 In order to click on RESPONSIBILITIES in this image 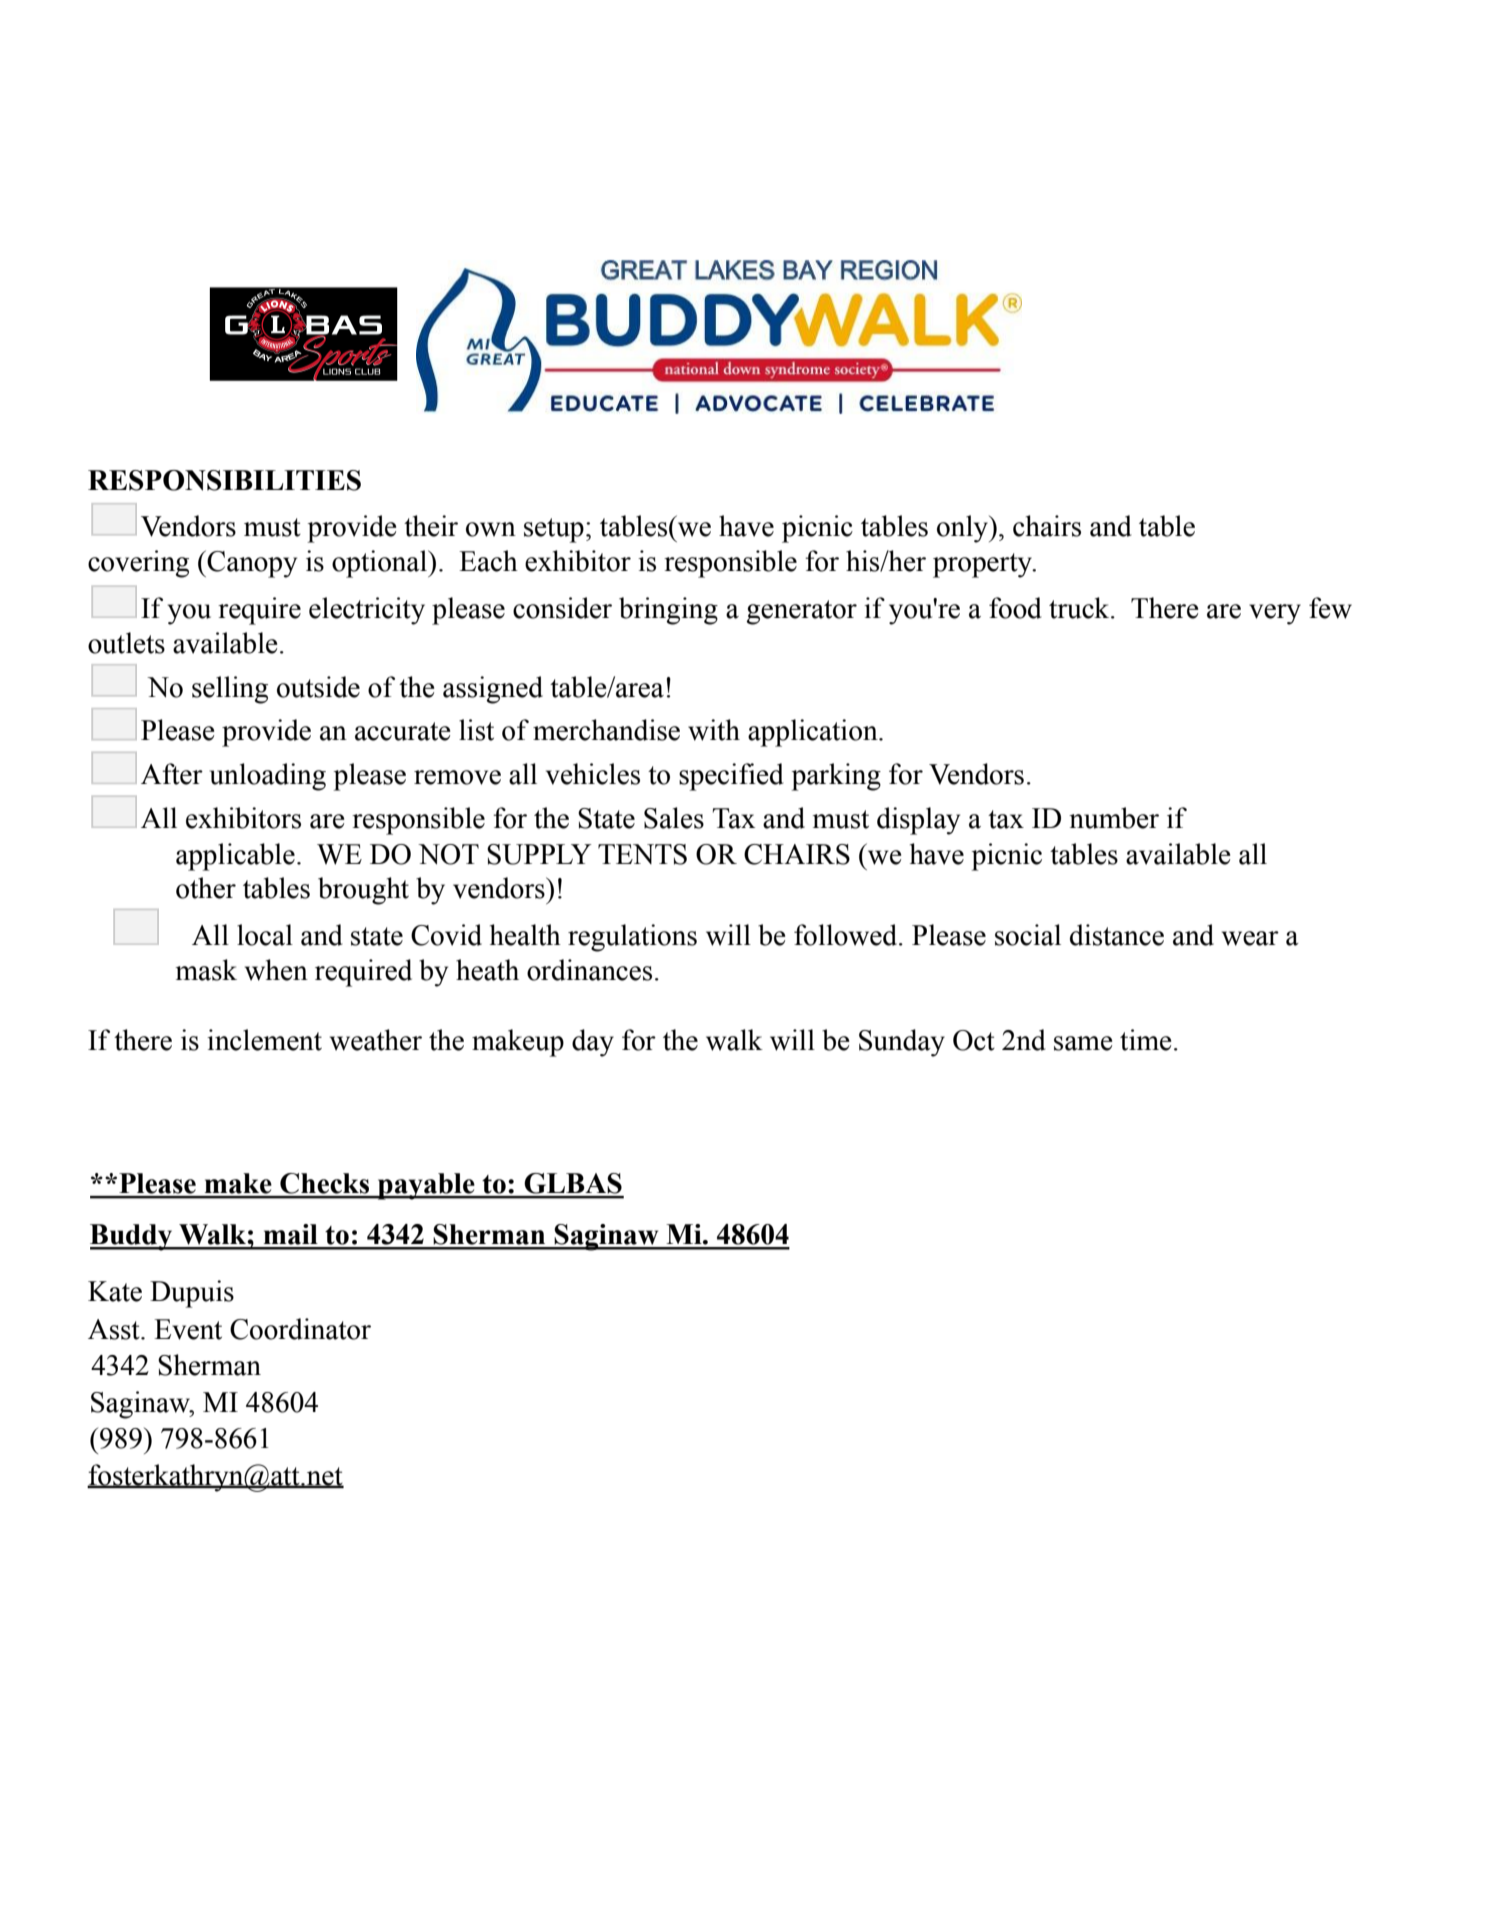, I will do `click(224, 480)`.
